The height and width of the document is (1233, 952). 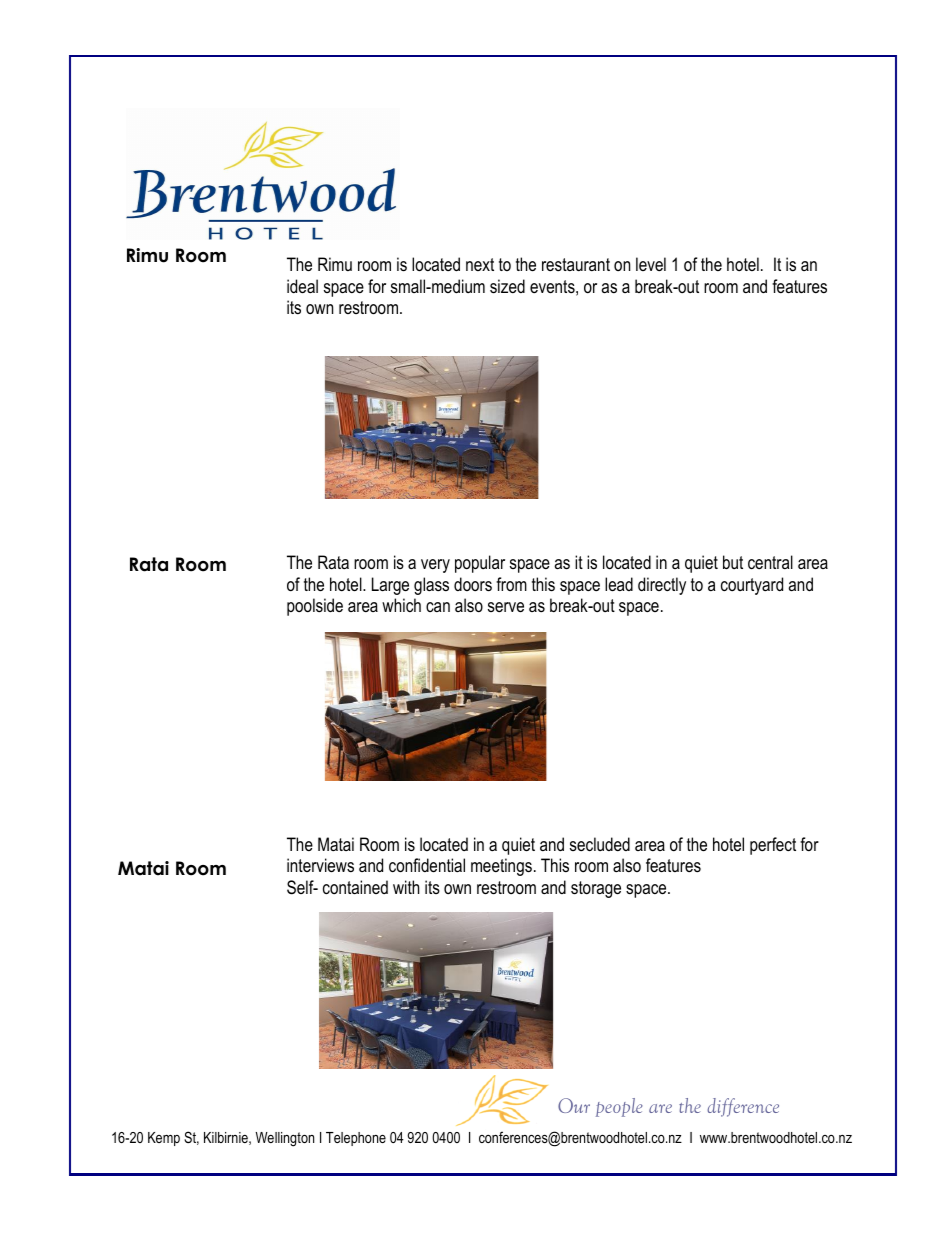 What do you see at coordinates (438, 607) in the document?
I see `can` at bounding box center [438, 607].
